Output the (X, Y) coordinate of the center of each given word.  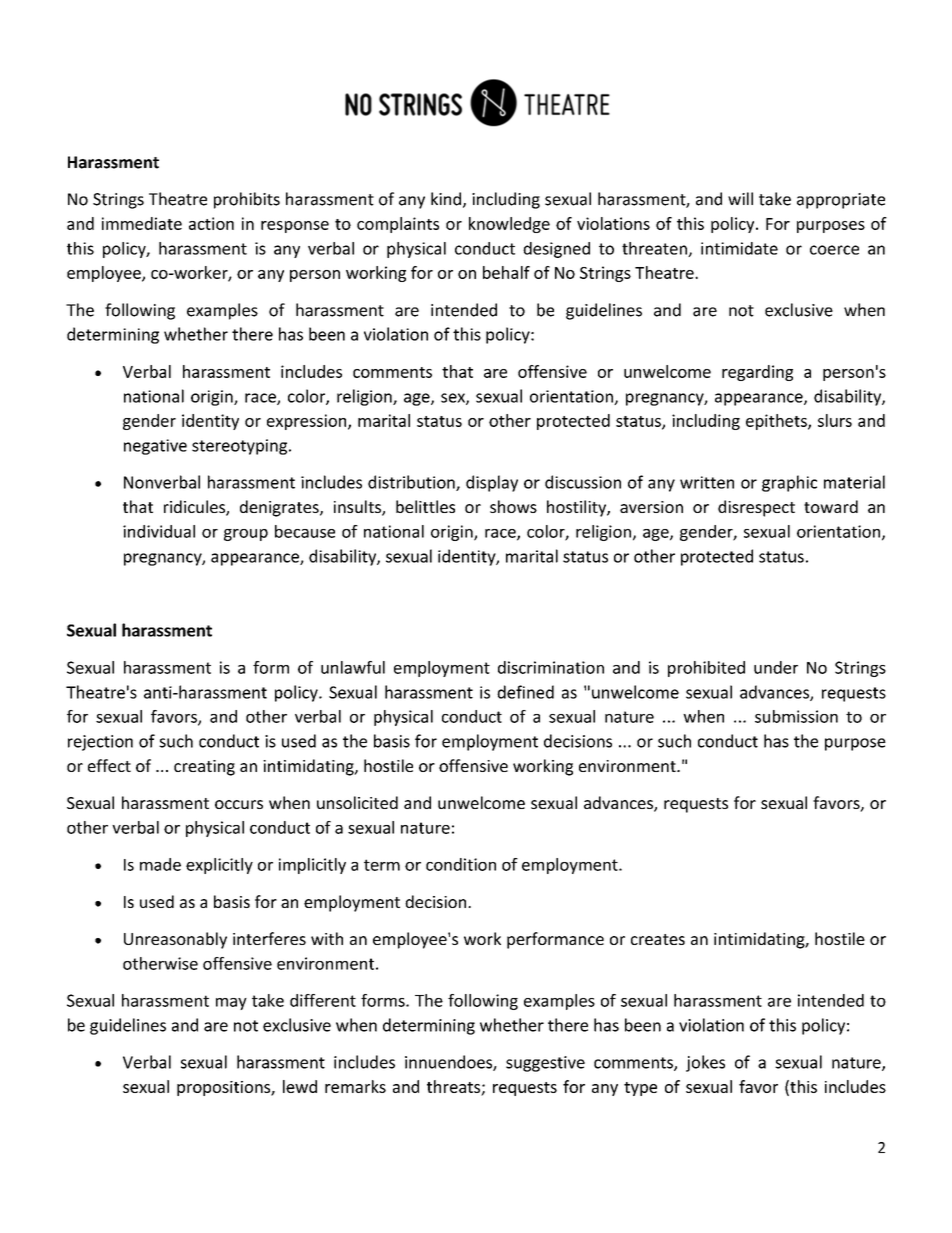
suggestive (545, 1064)
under (776, 667)
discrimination (551, 667)
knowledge (509, 225)
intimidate (739, 248)
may (231, 1004)
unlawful (353, 667)
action (211, 223)
